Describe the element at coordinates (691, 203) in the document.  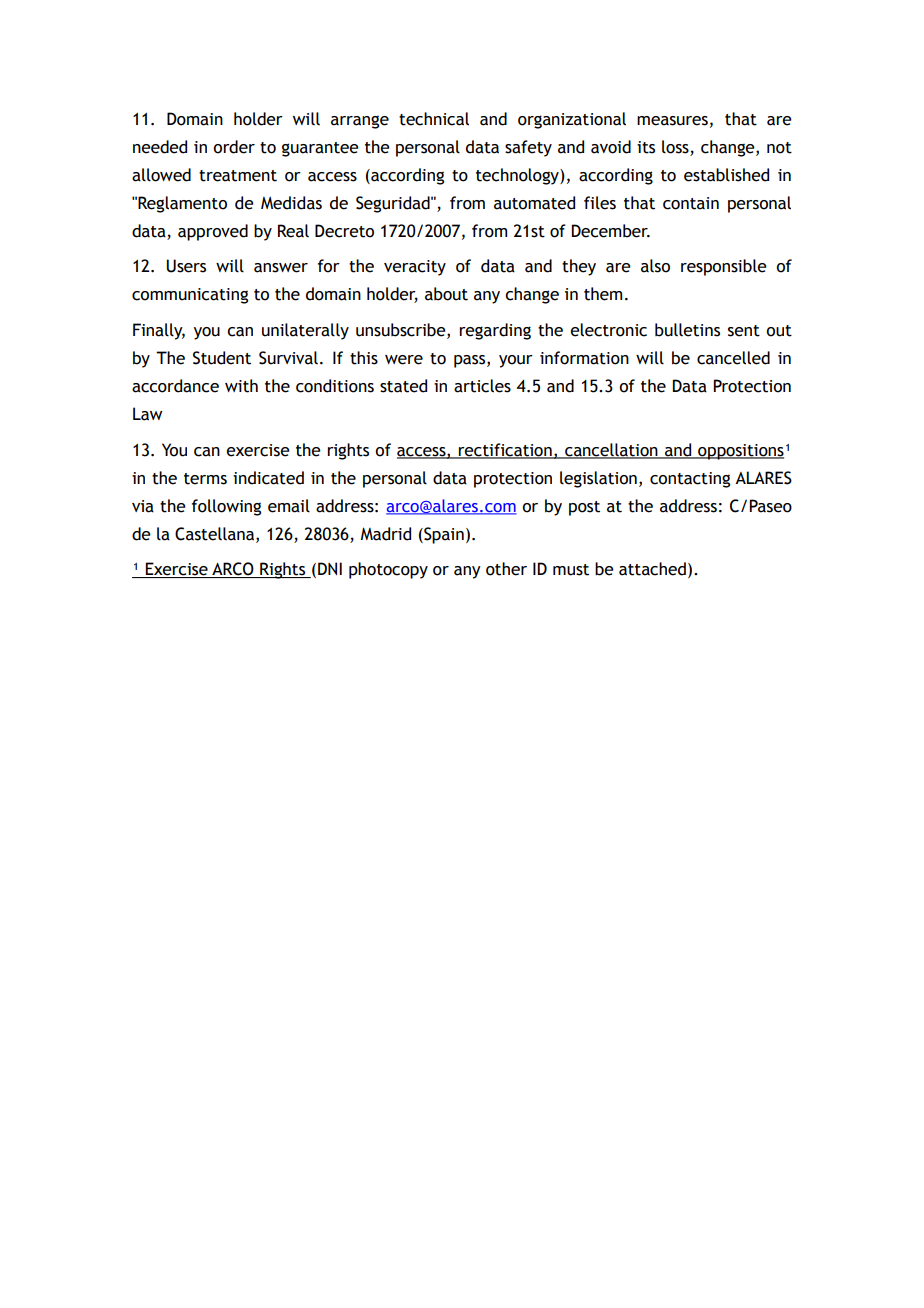
I see `contain` at that location.
